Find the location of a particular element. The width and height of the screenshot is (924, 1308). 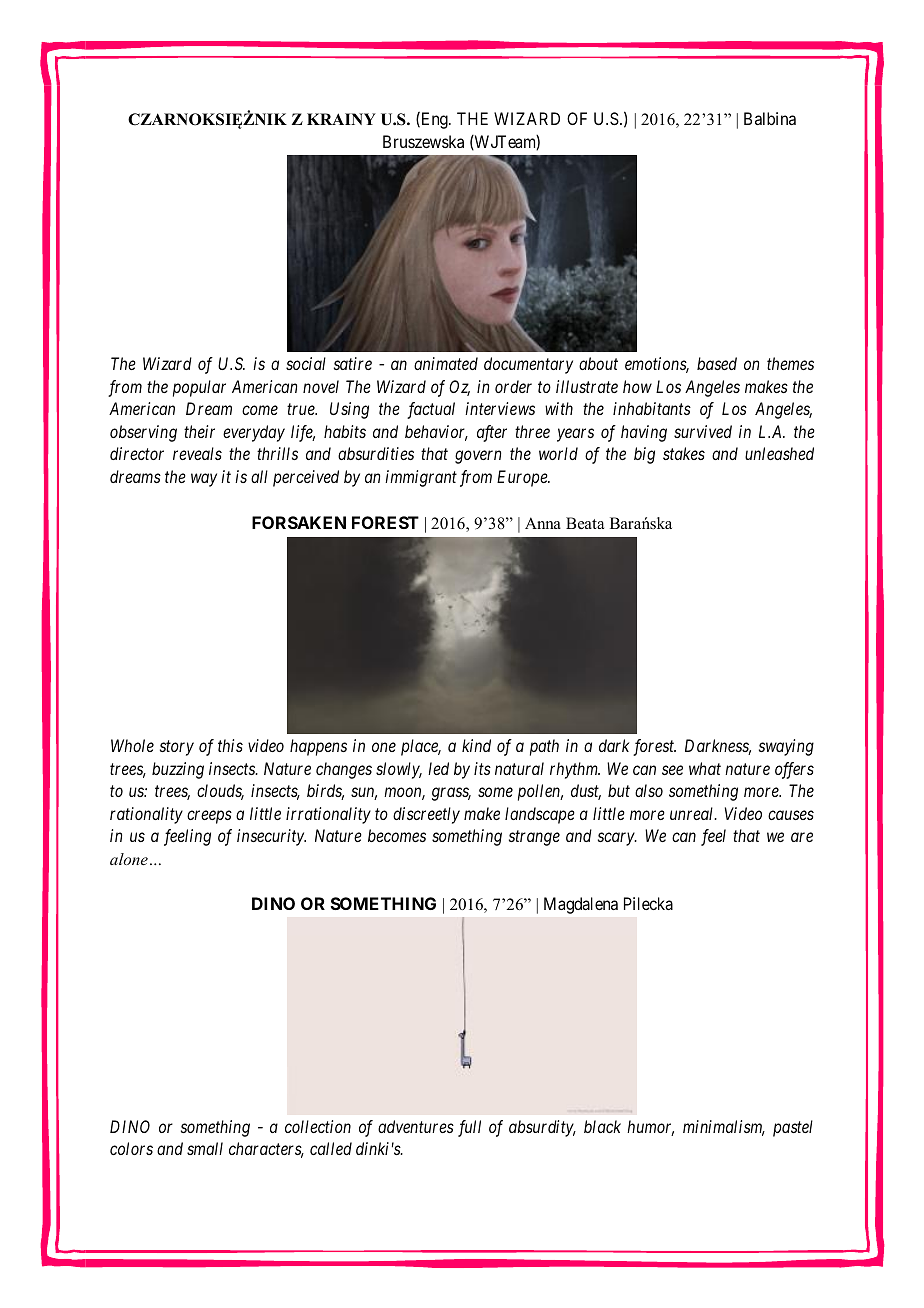

animated is located at coordinates (446, 363).
